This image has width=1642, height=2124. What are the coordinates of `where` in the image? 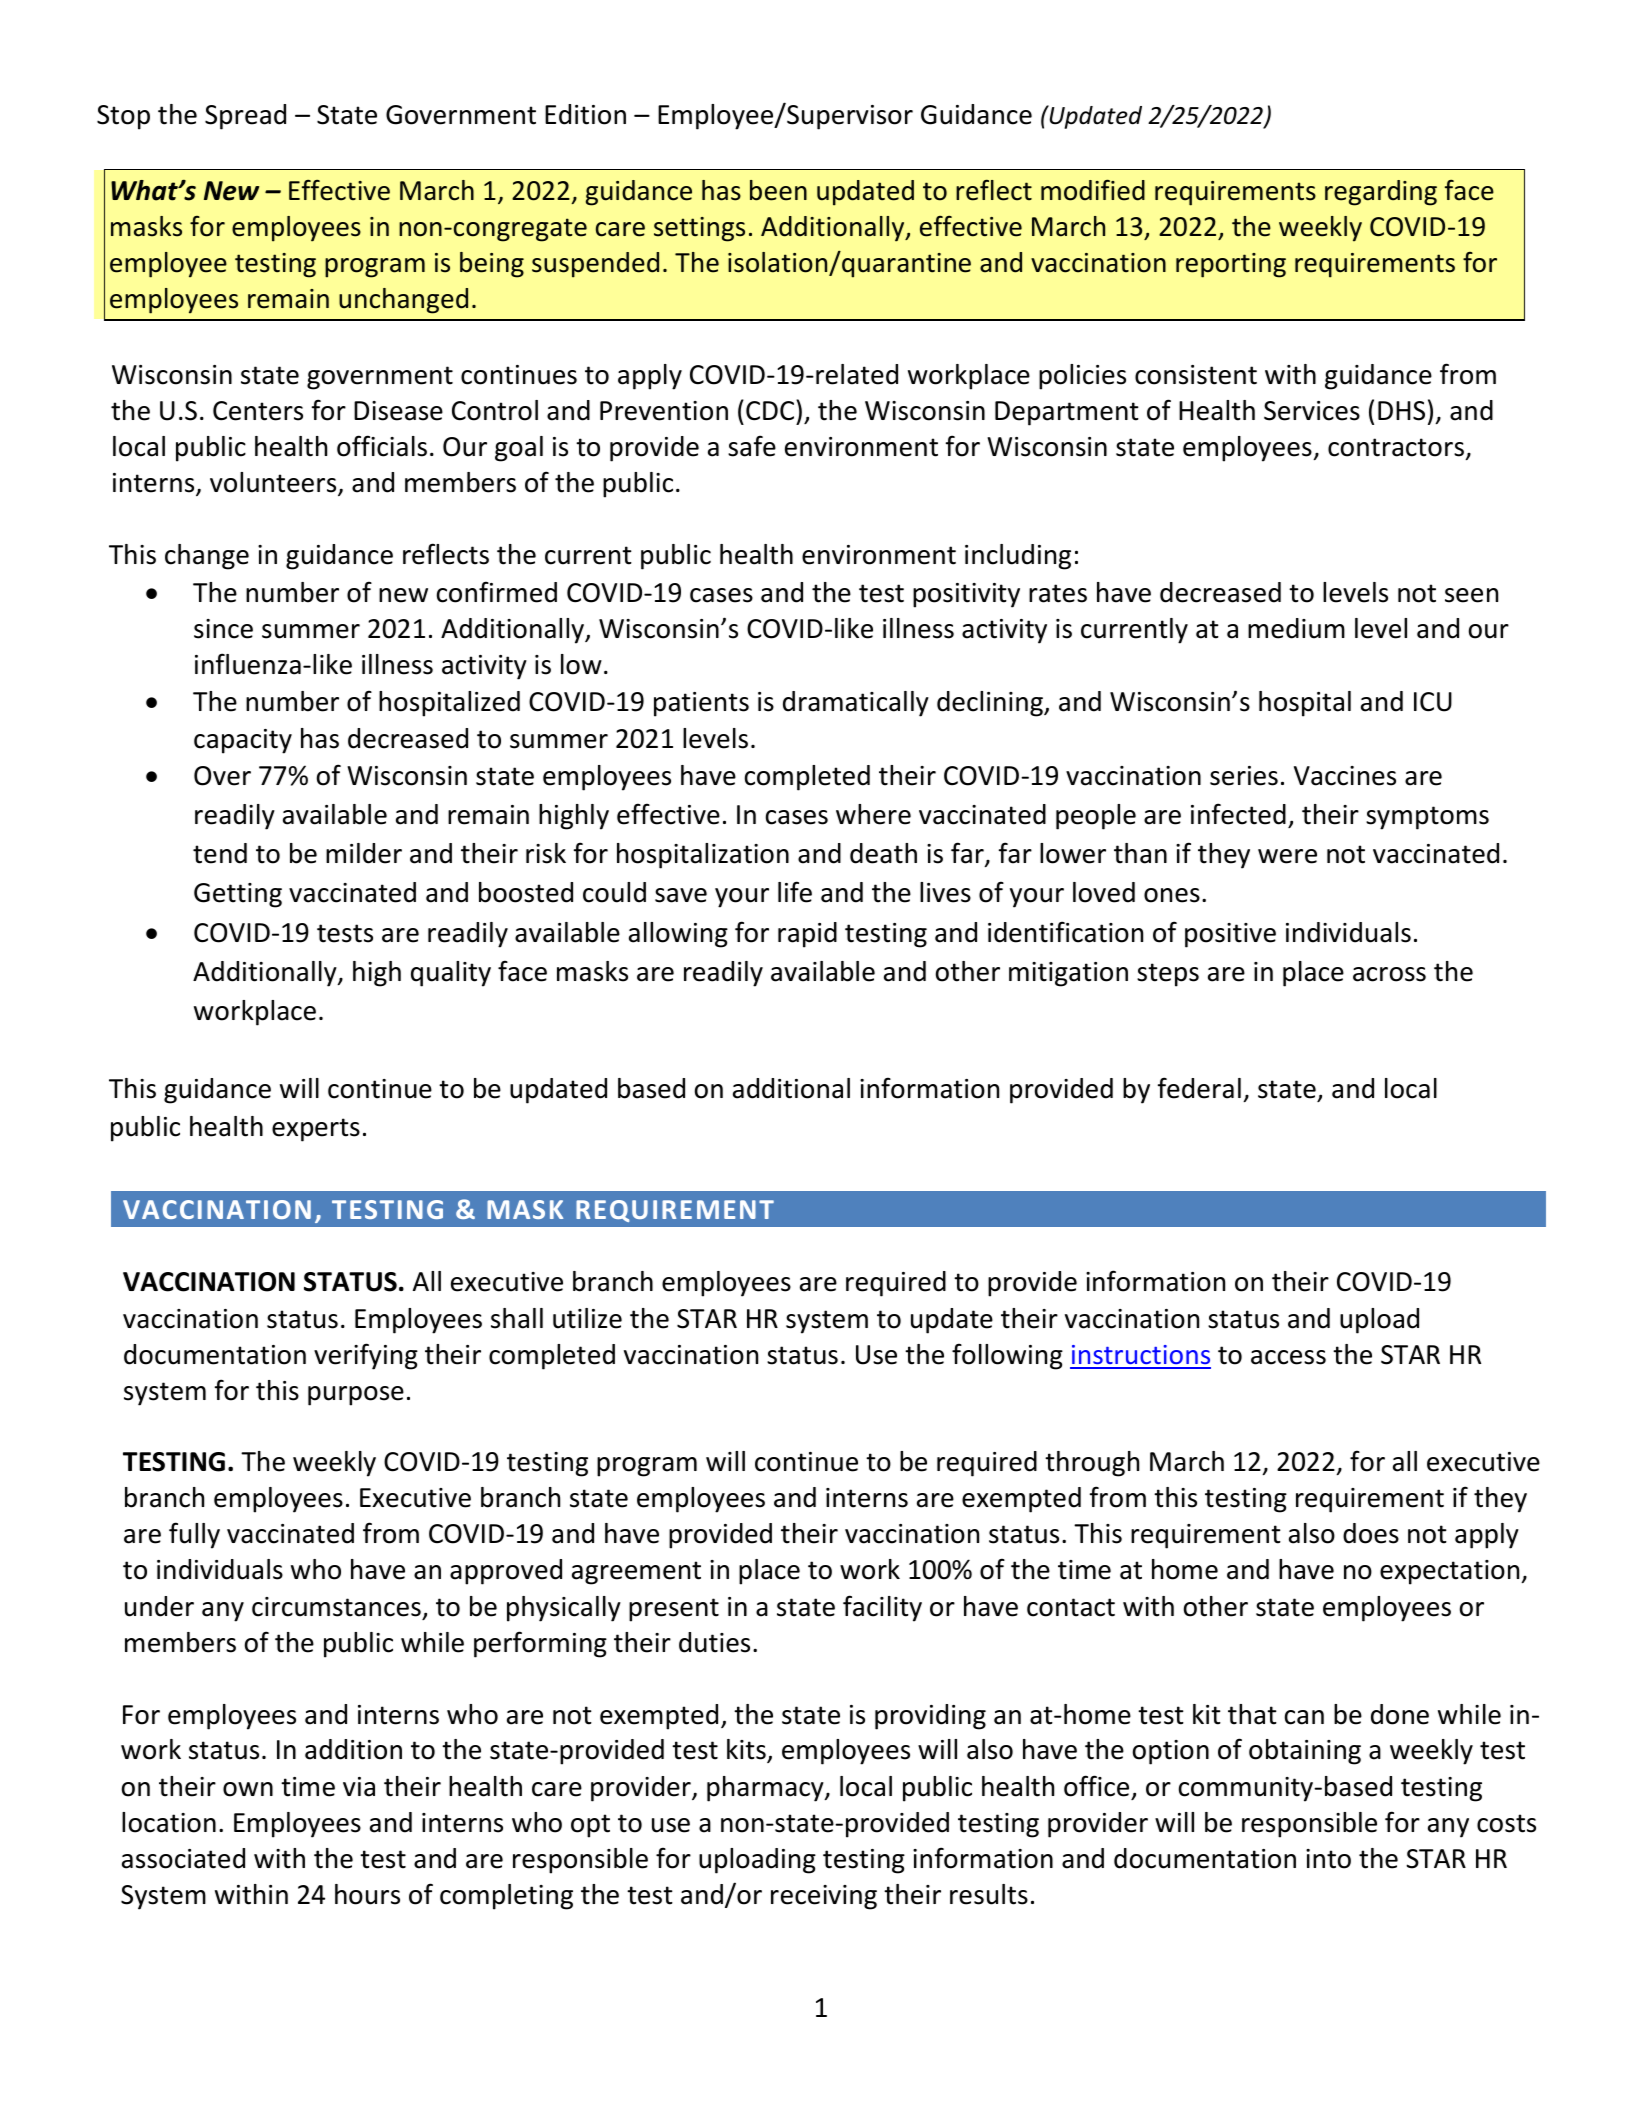 It's located at (873, 814).
